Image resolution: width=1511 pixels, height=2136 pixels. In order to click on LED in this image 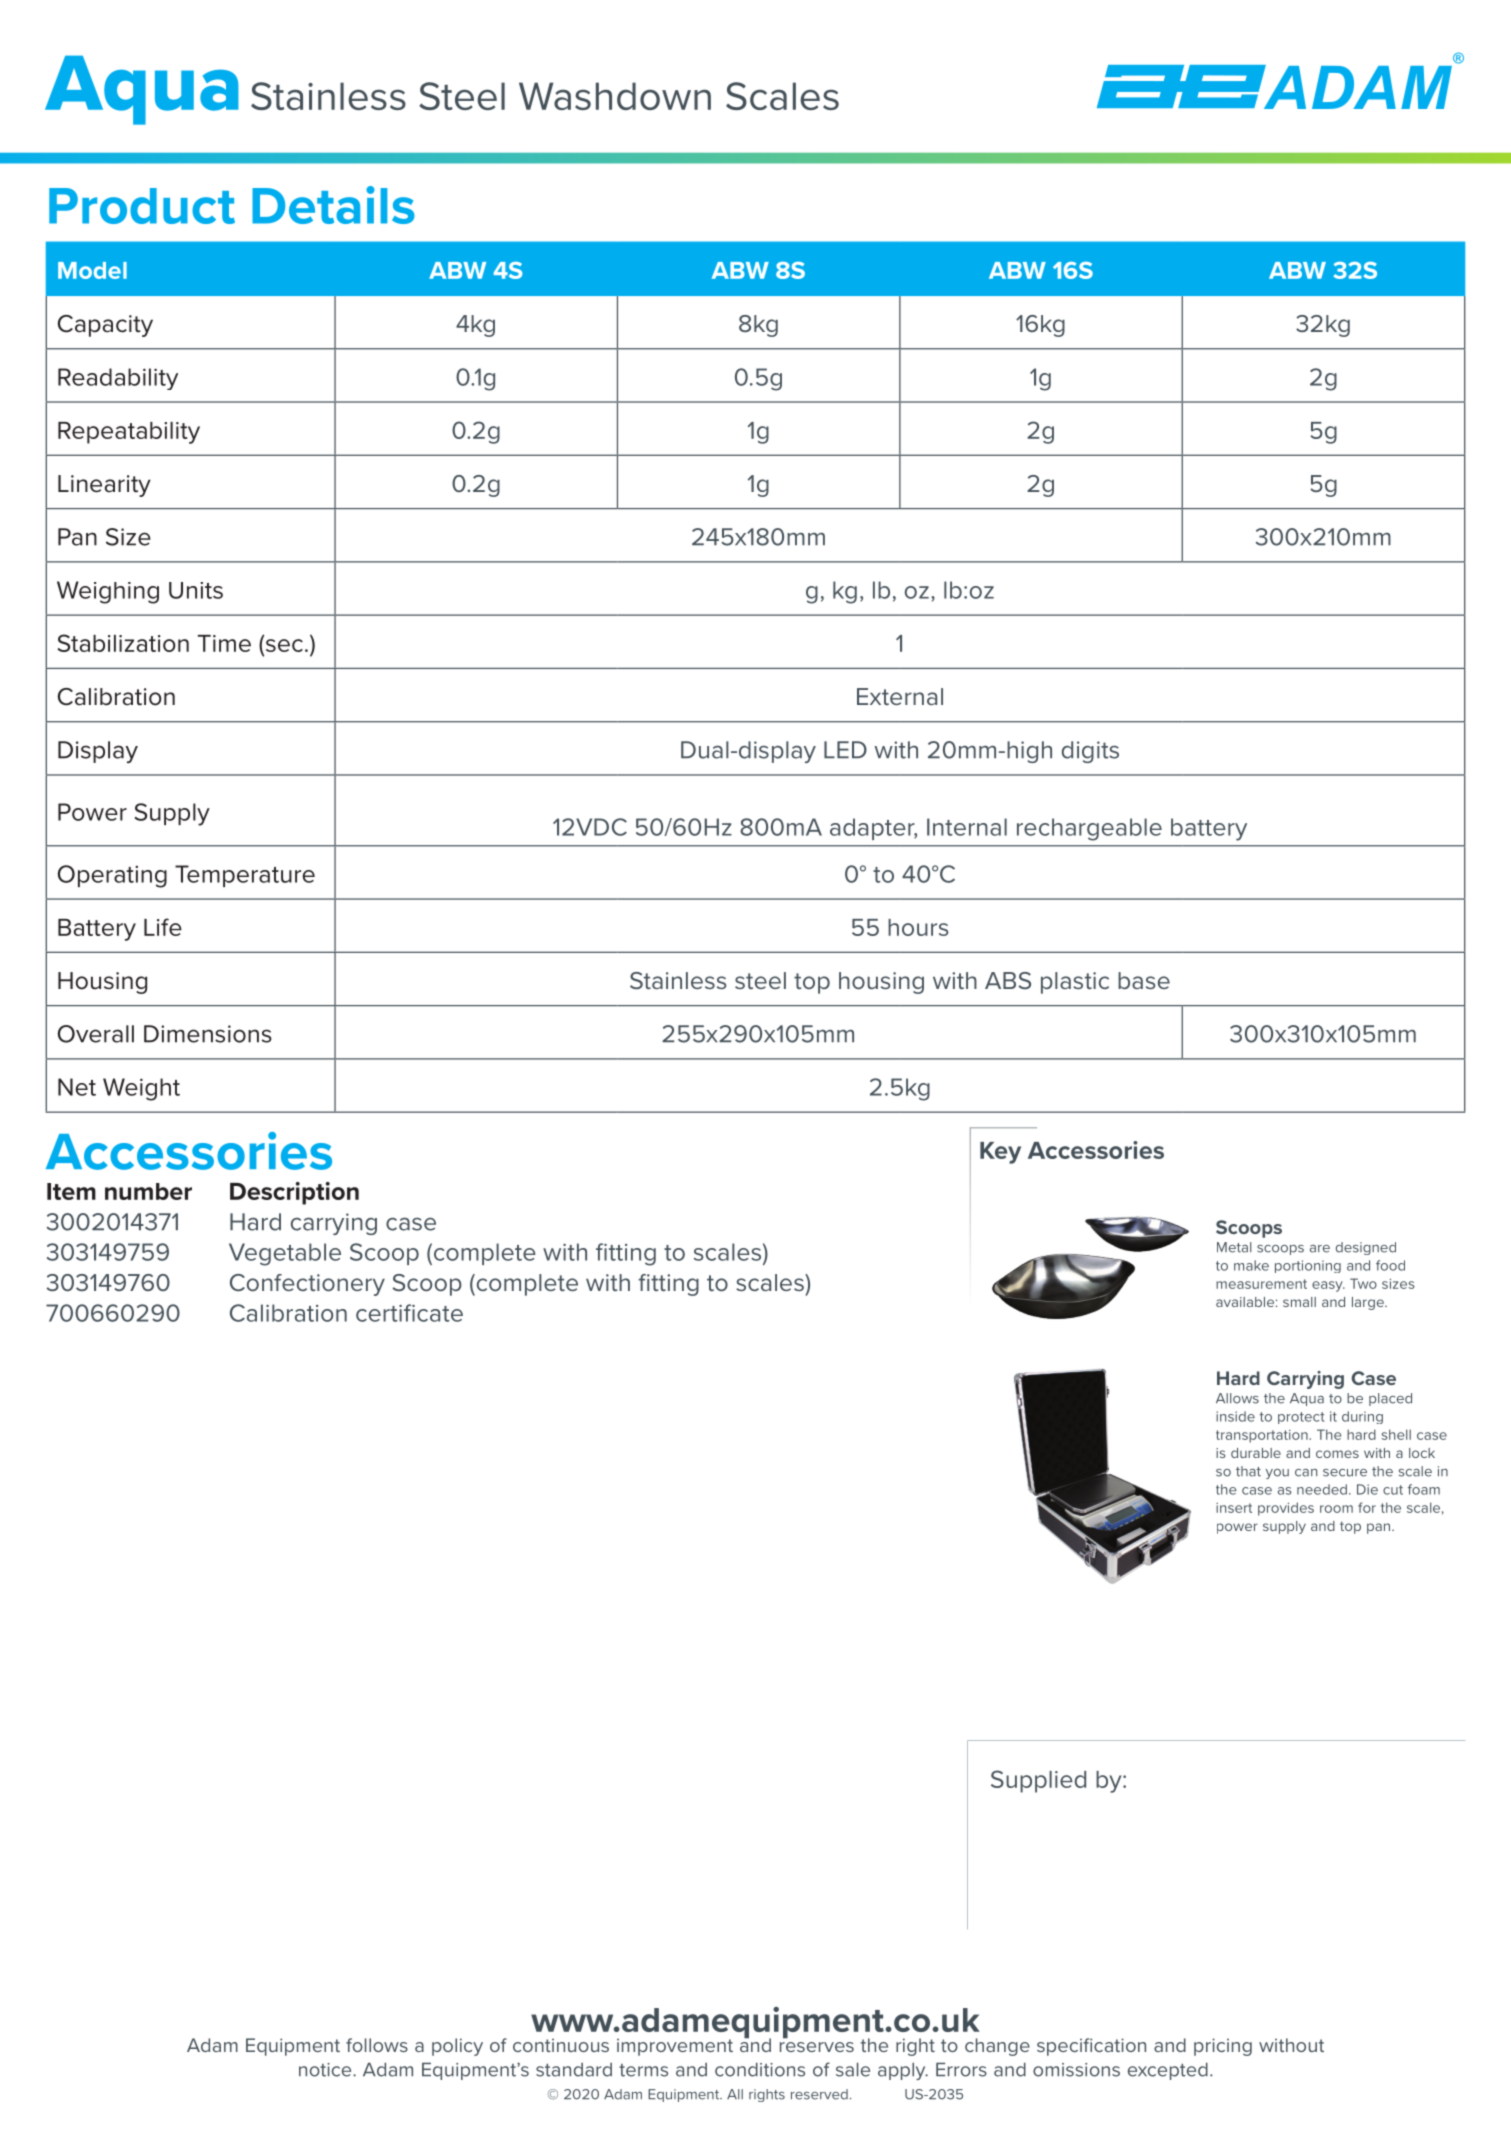, I will do `click(845, 749)`.
